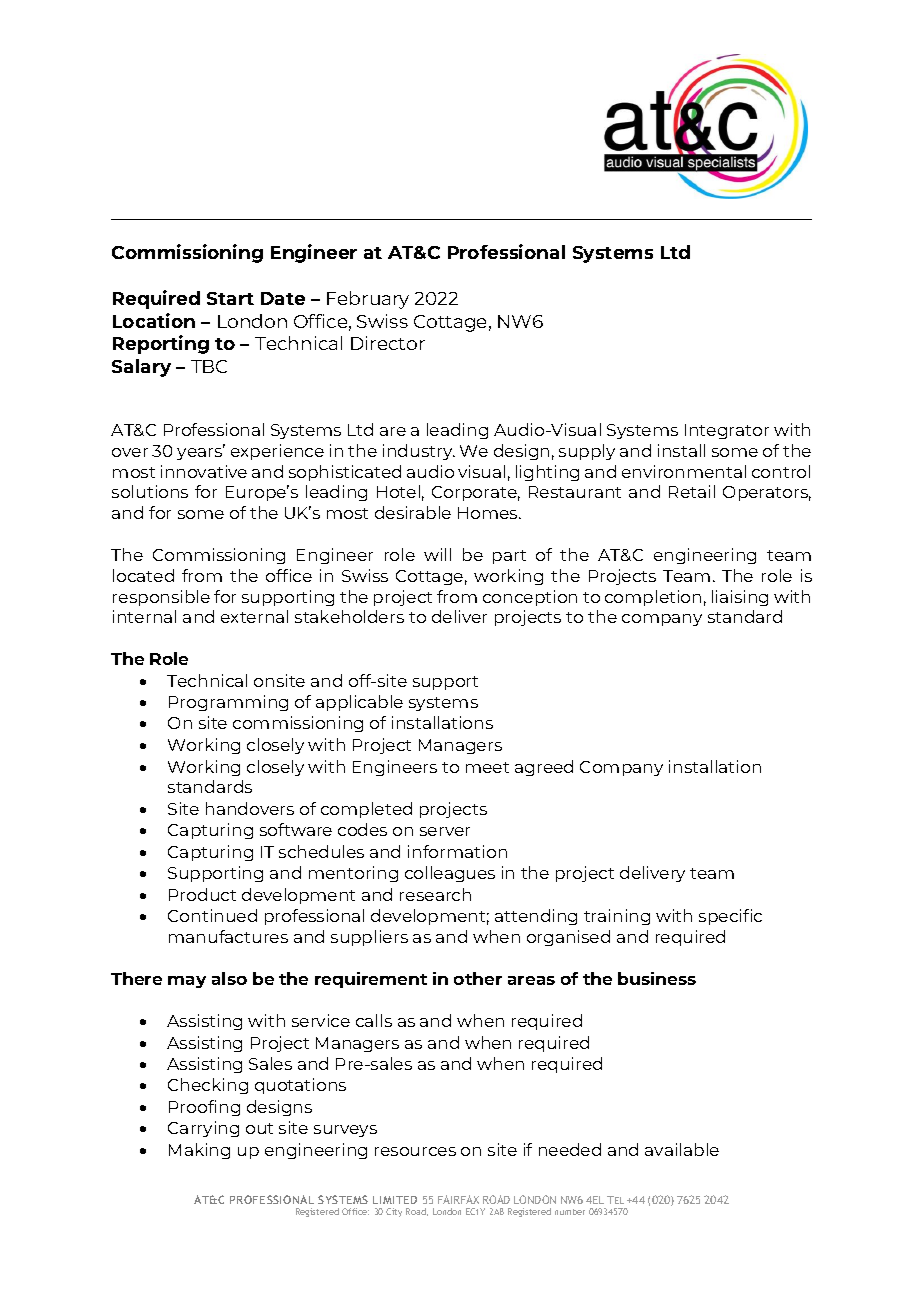 The height and width of the document is (1308, 924). Describe the element at coordinates (202, 894) in the document. I see `Product` at that location.
